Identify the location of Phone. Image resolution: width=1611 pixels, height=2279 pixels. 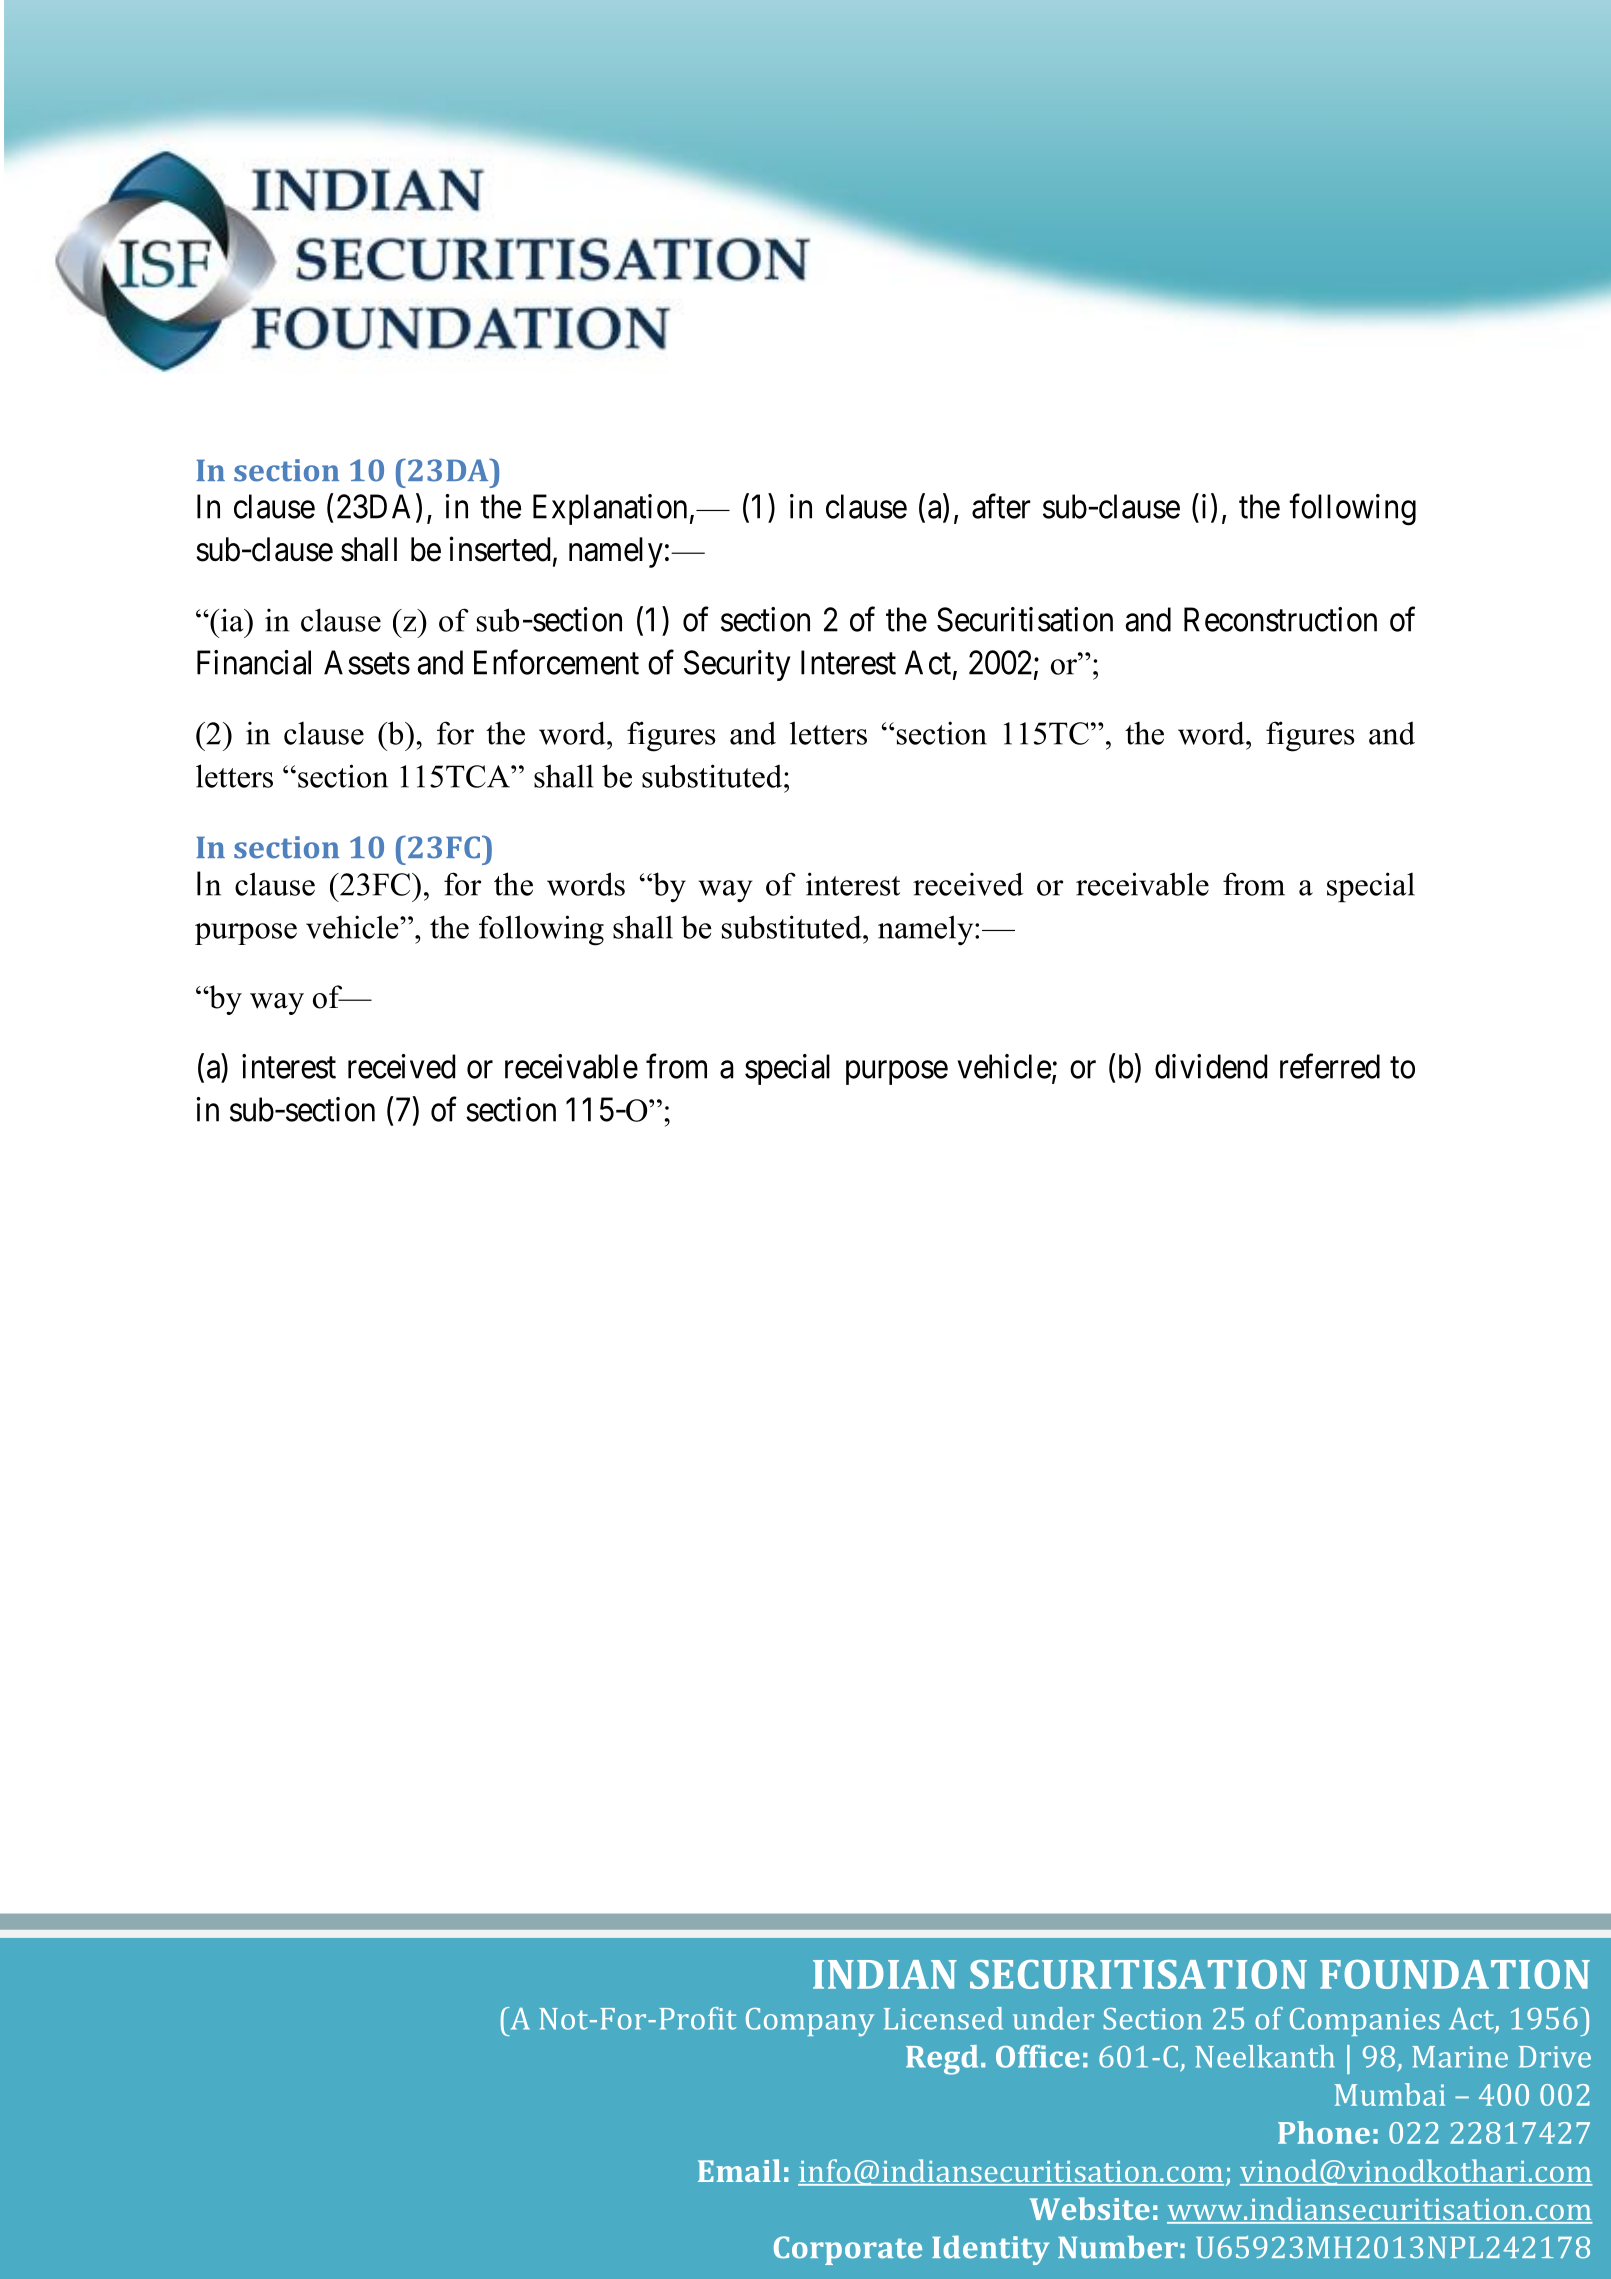
(1324, 2132).
